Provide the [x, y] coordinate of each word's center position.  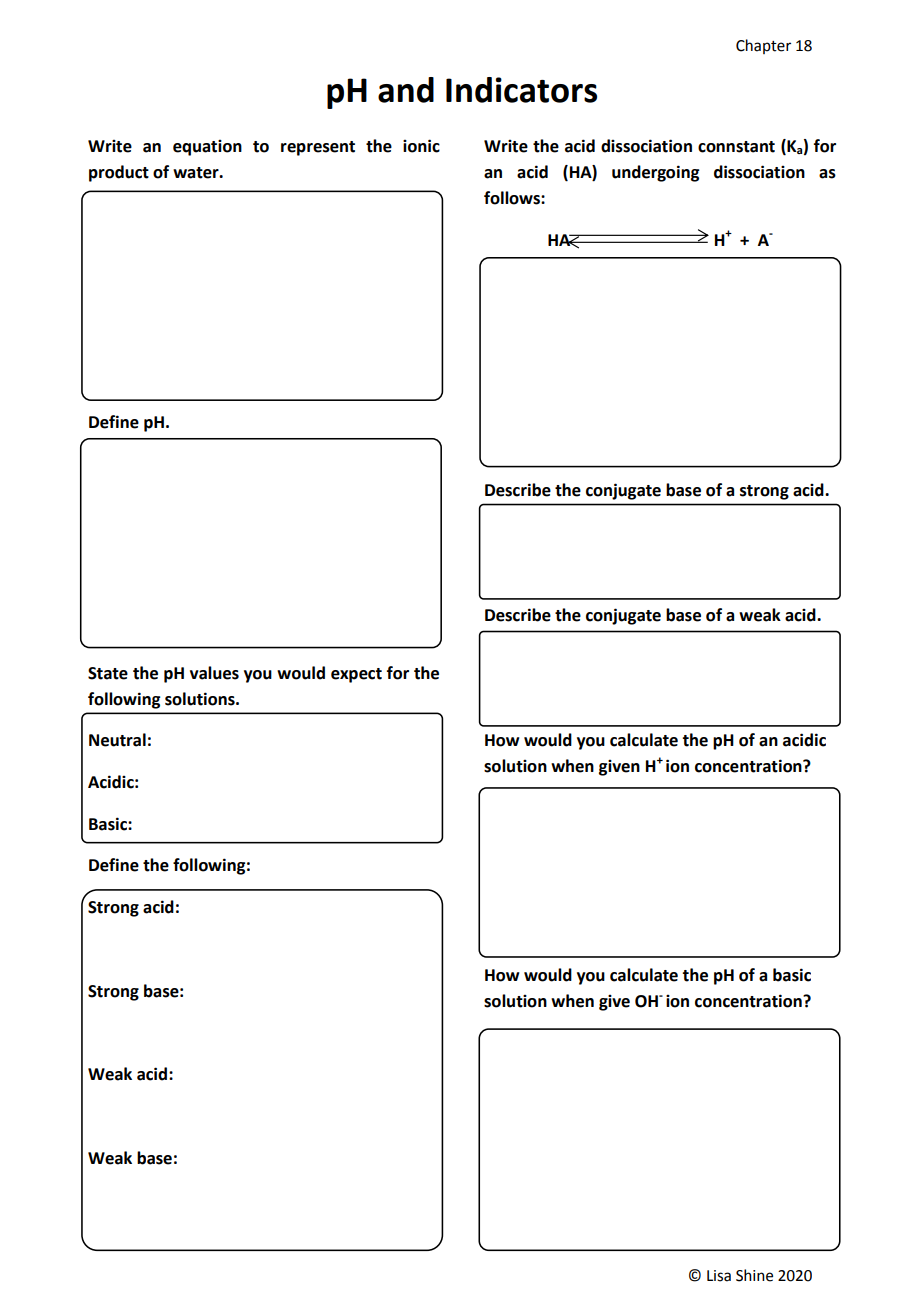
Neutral [117, 740]
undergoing [655, 173]
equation [207, 148]
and [406, 90]
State [108, 673]
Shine [754, 1275]
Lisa [719, 1276]
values [214, 673]
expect [356, 675]
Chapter [763, 46]
